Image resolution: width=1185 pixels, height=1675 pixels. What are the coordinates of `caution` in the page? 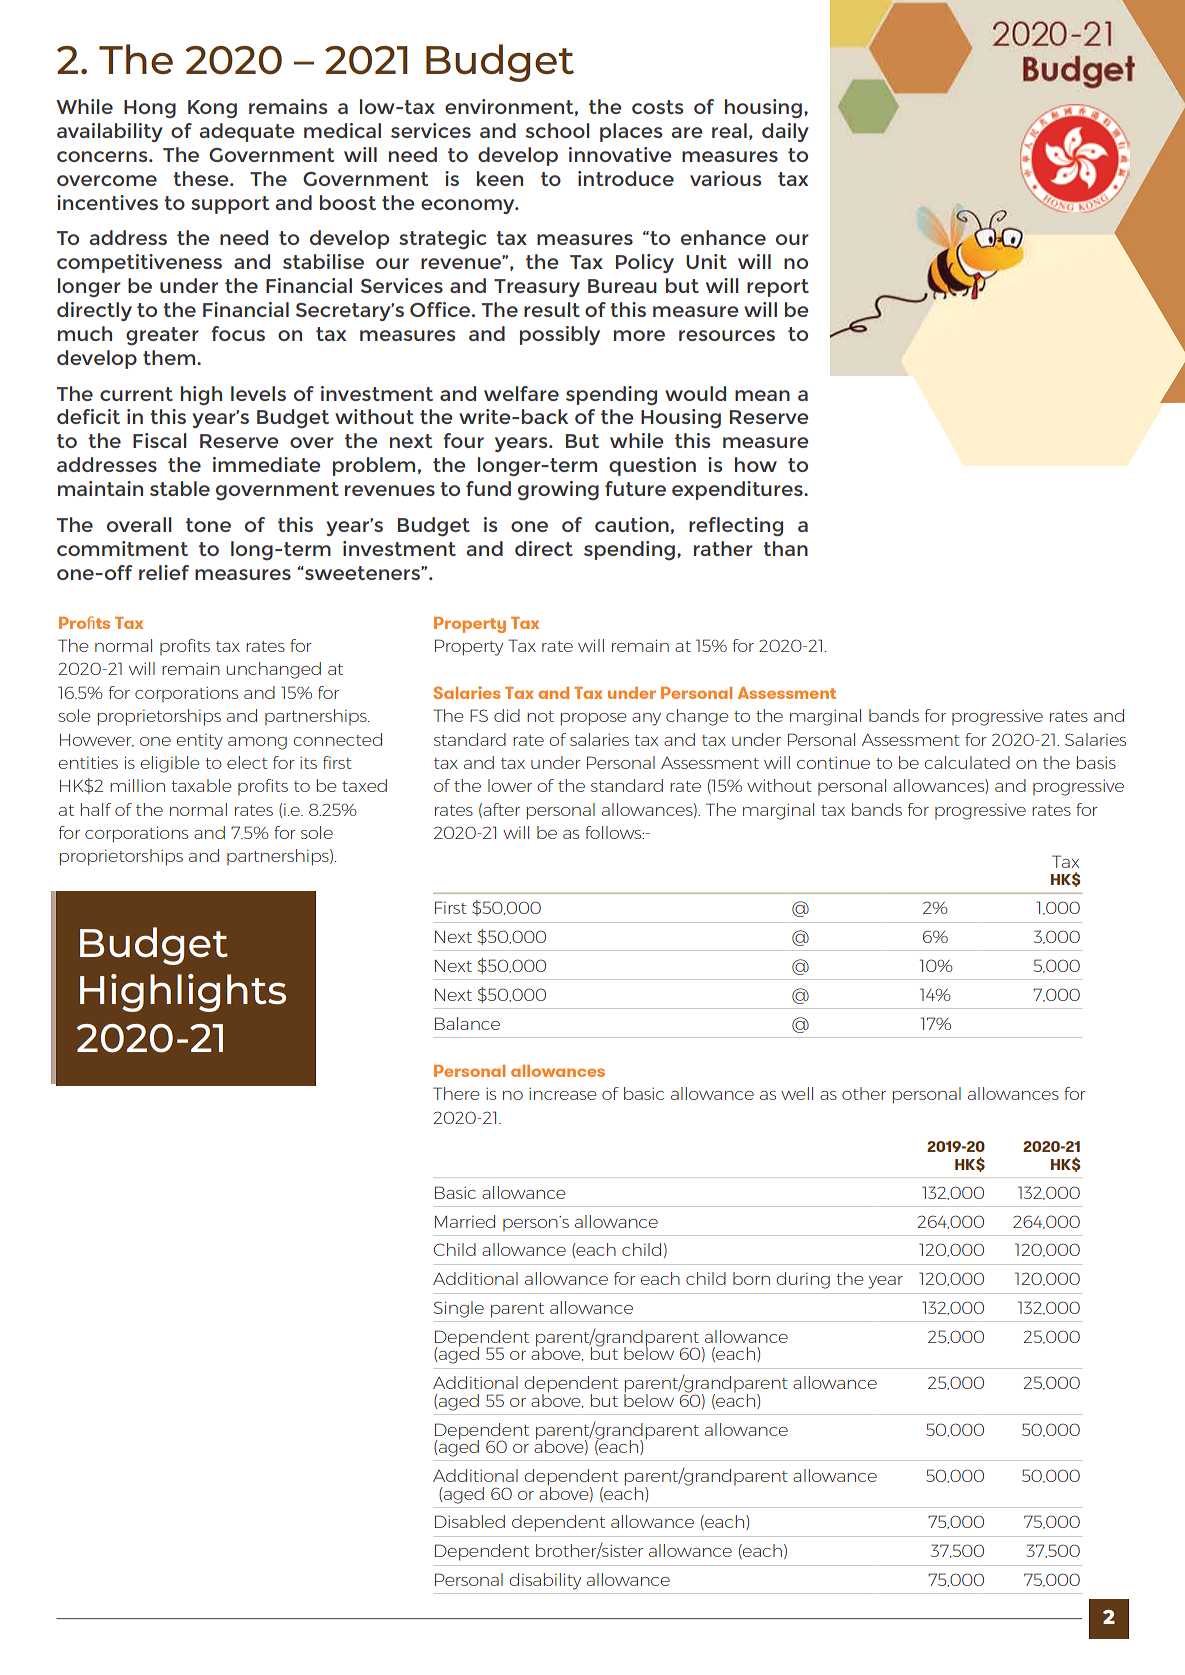 It's located at (632, 524).
